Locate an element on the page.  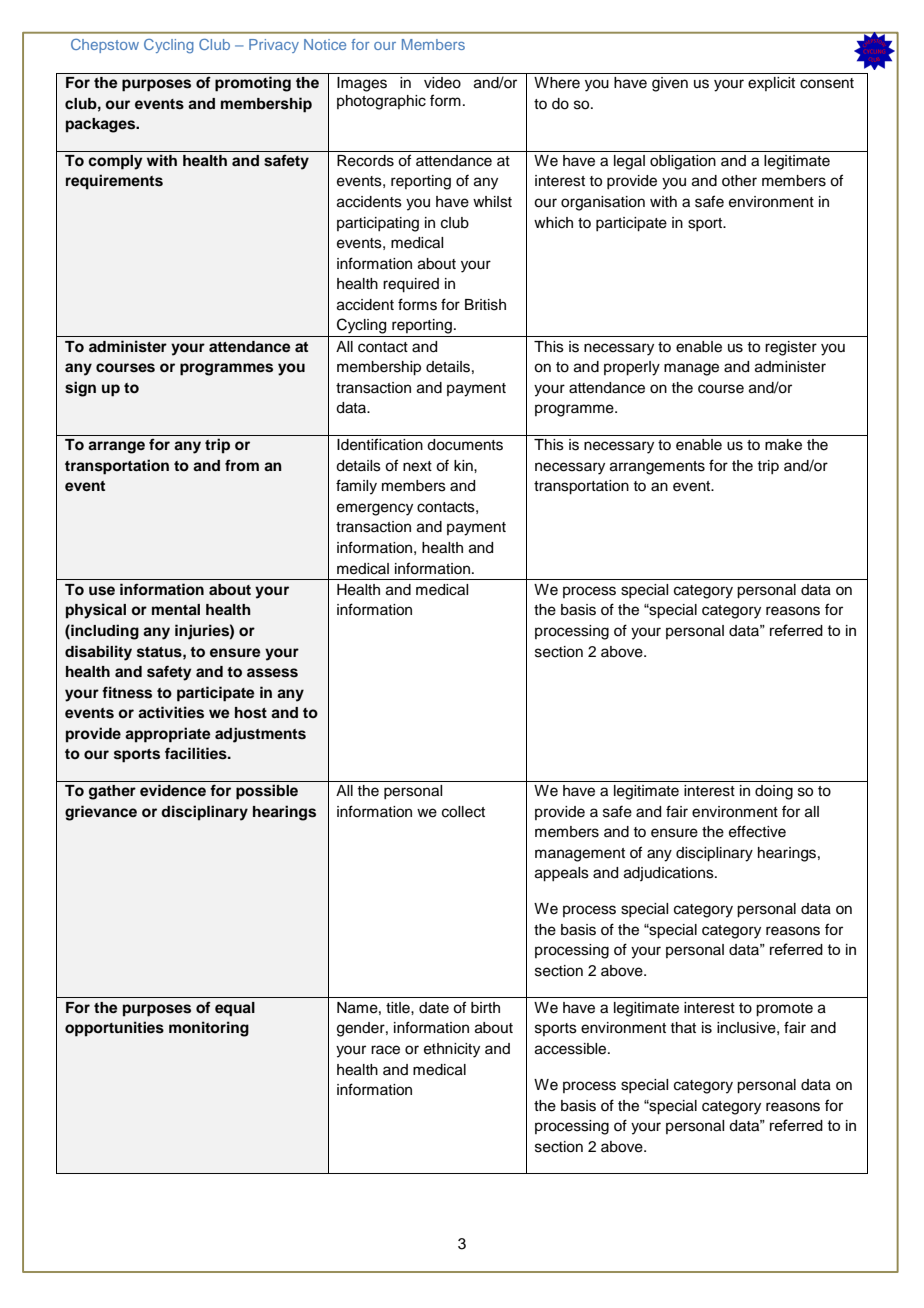
promoting is located at coordinates (253, 84).
